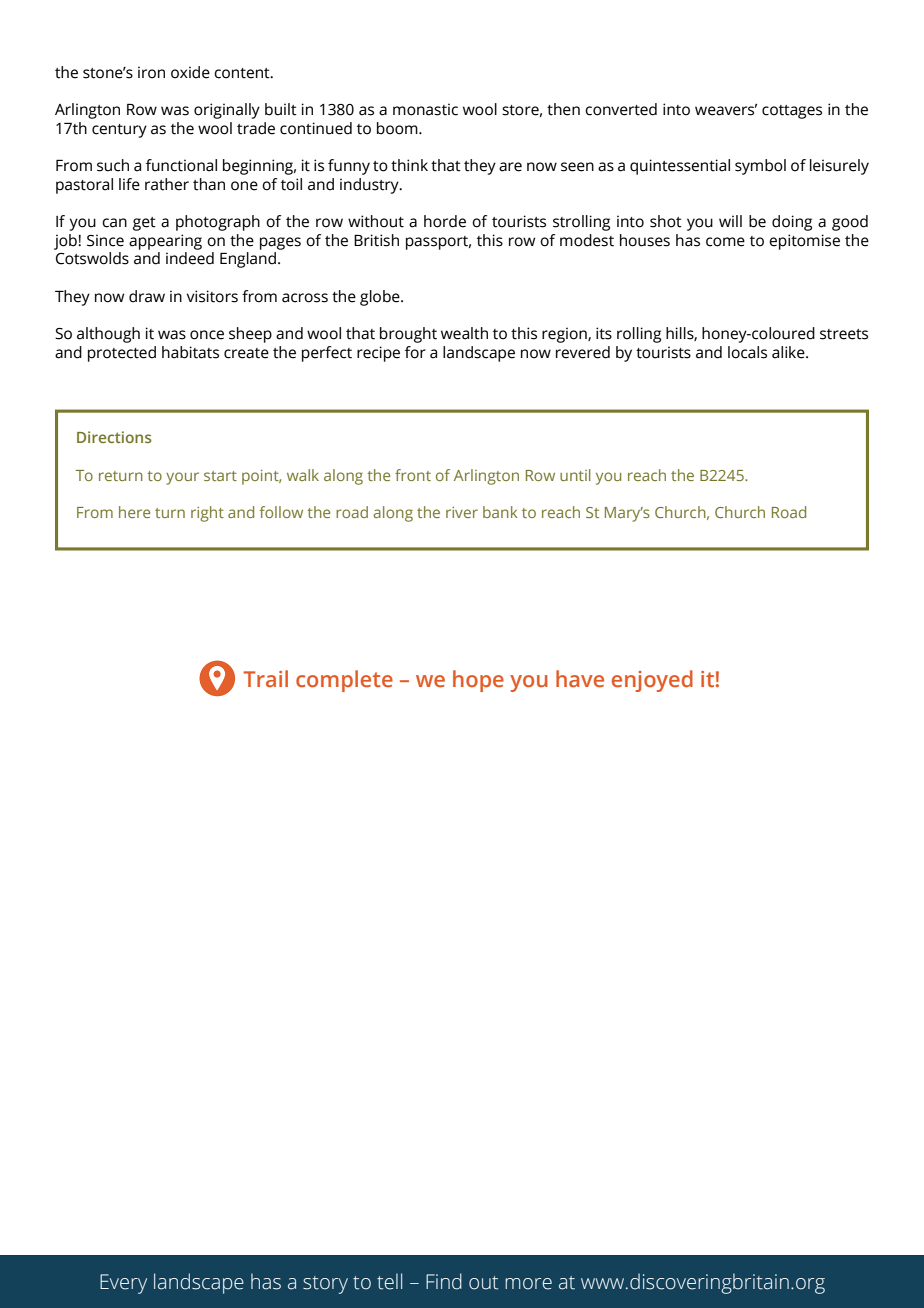  I want to click on more, so click(528, 1284).
